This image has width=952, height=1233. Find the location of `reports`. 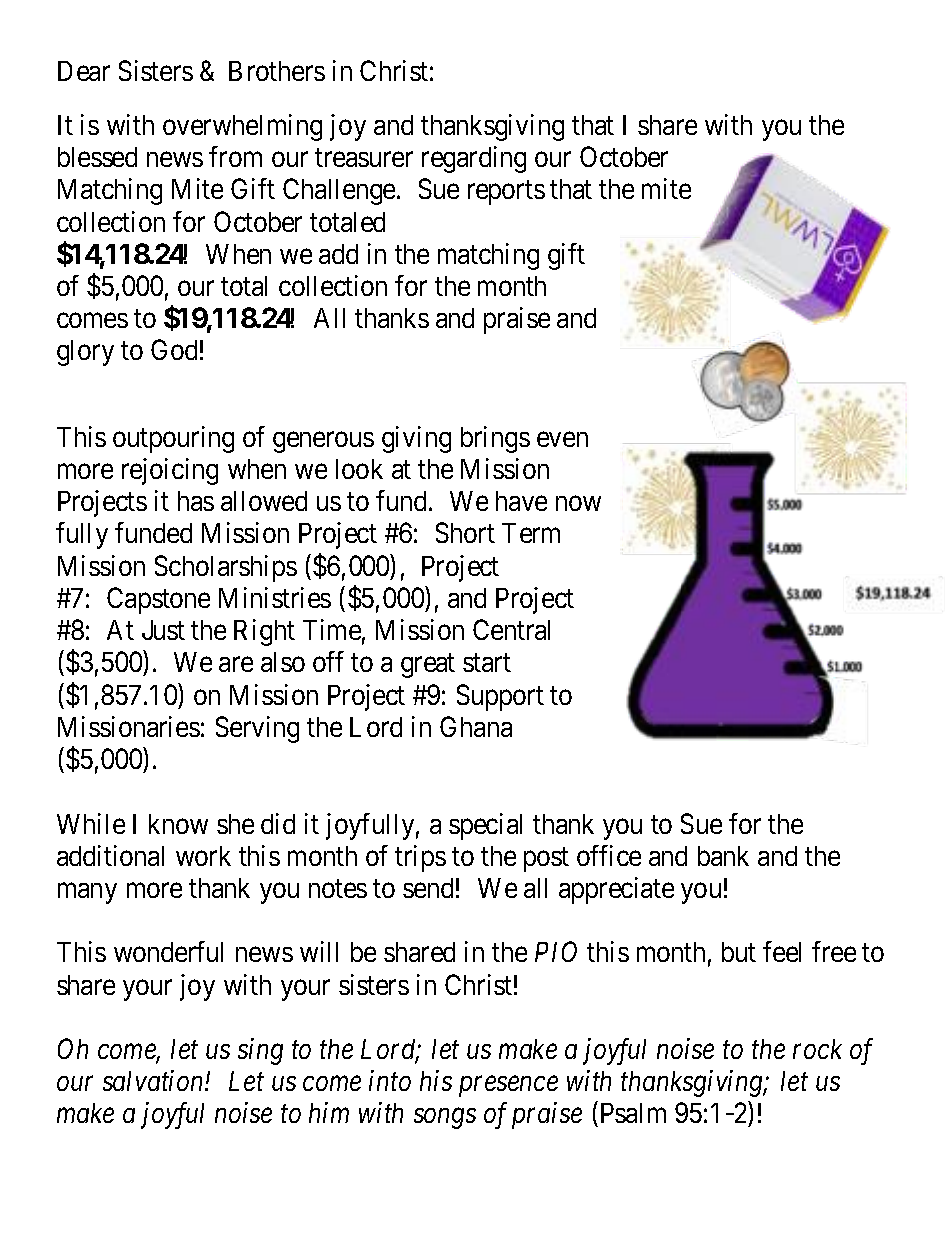

reports is located at coordinates (506, 193).
